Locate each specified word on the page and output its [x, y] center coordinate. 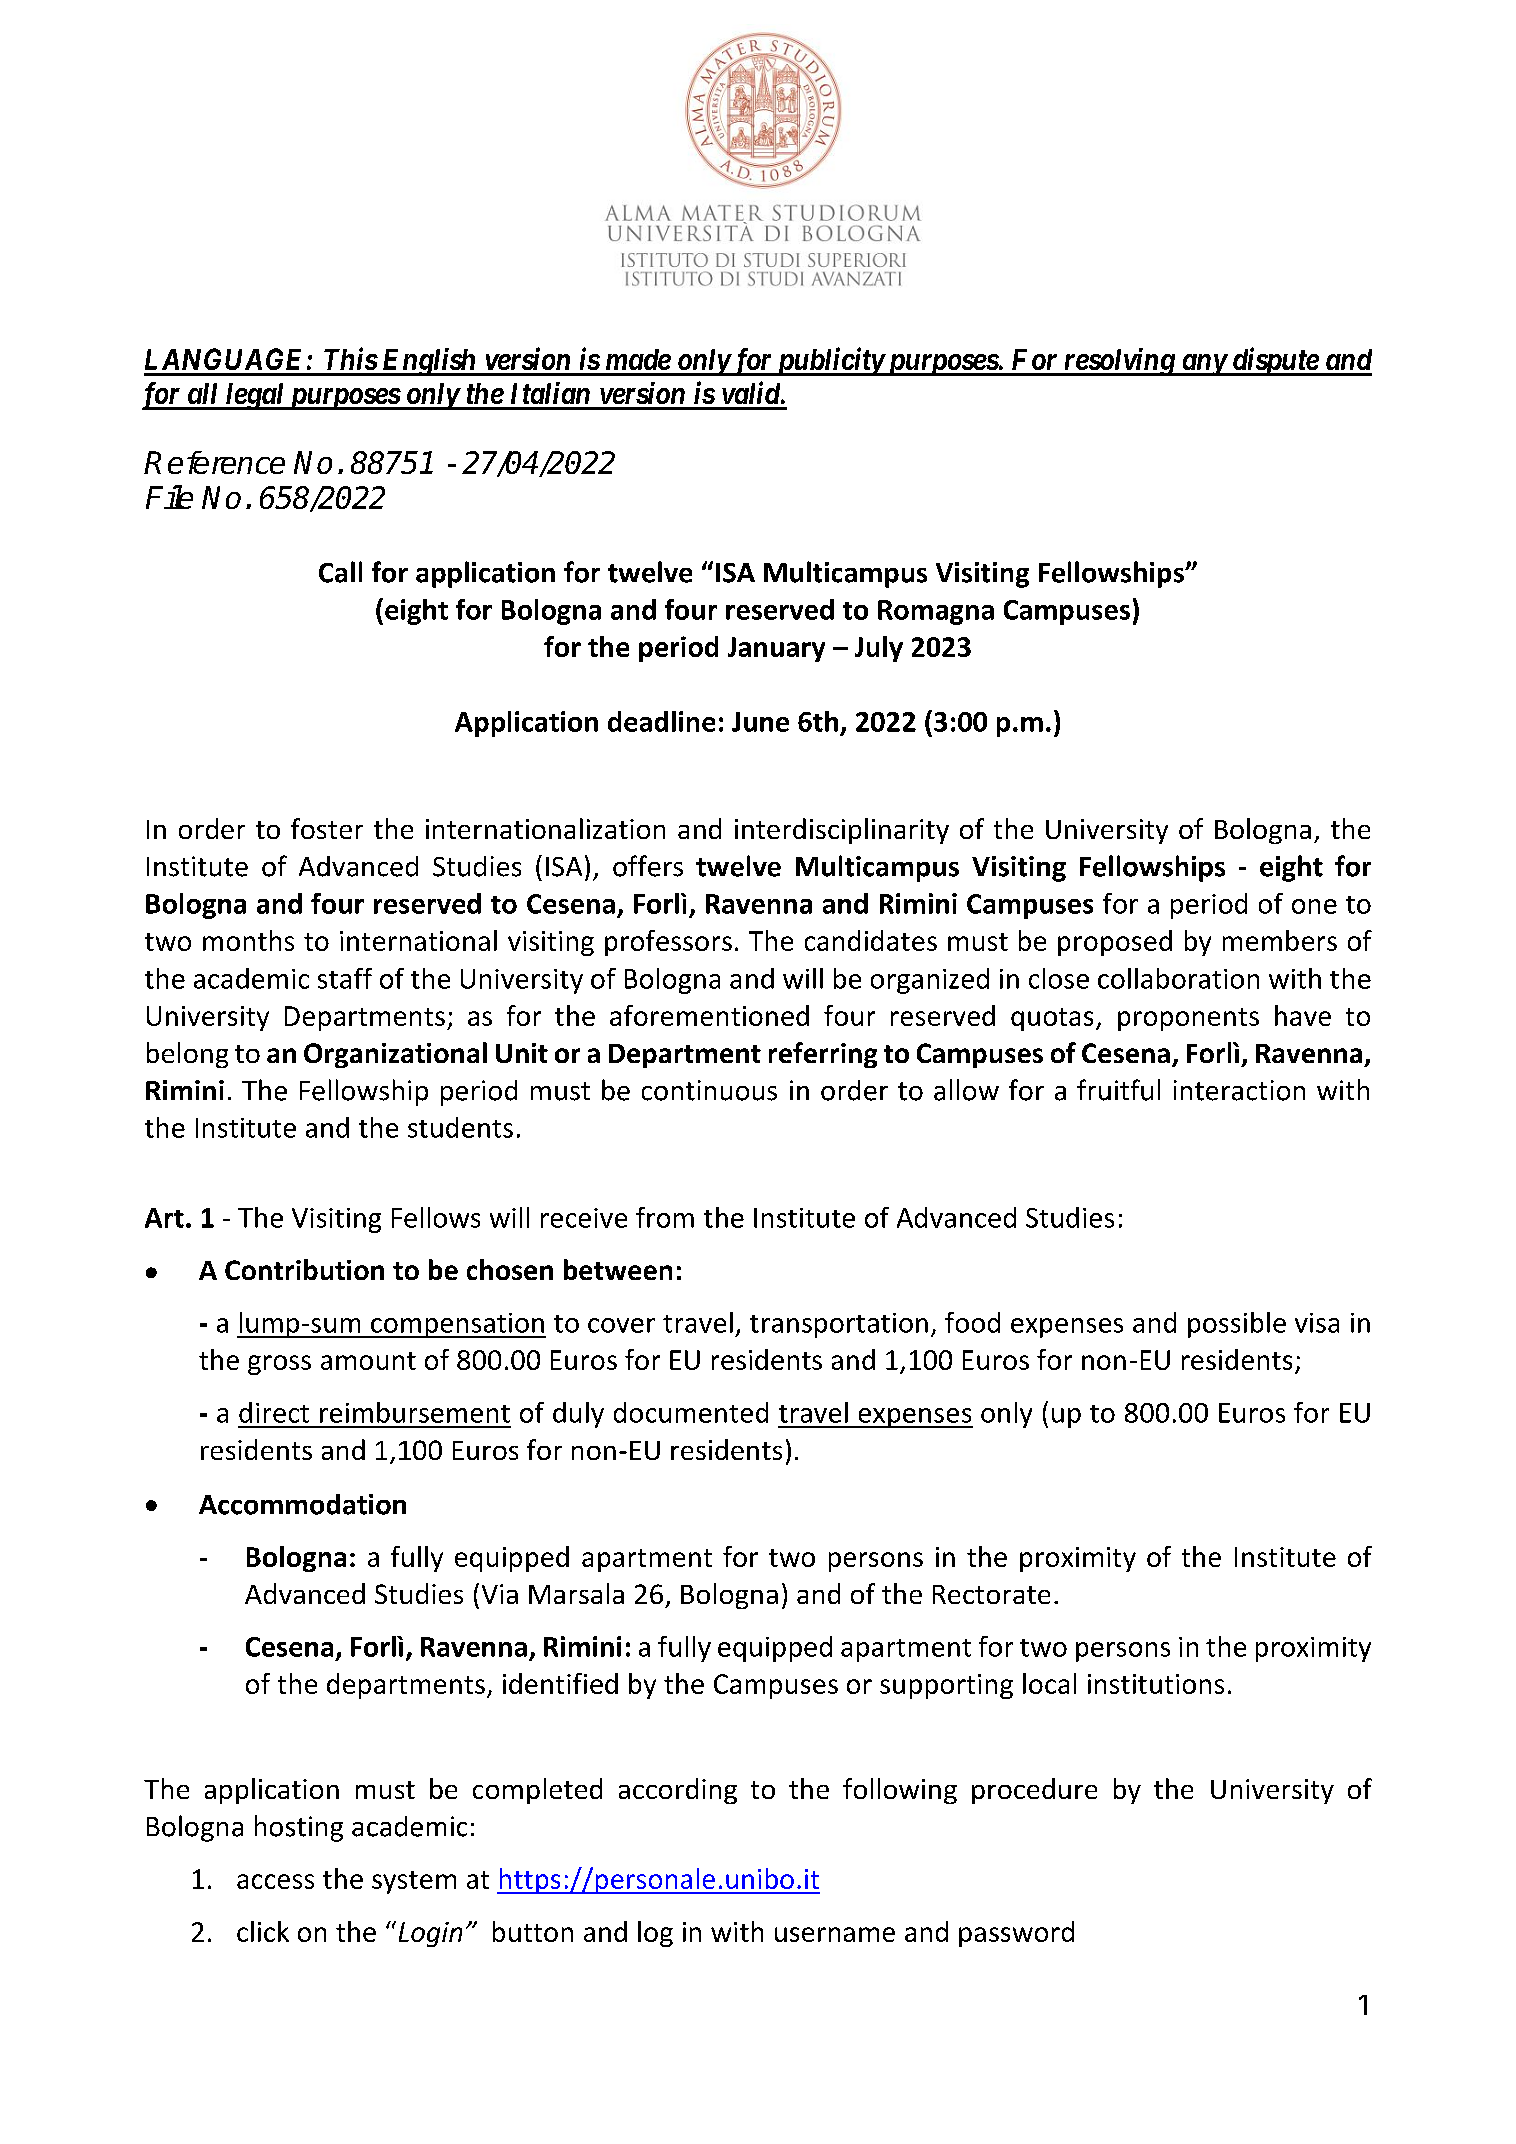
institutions [1156, 1684]
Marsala [576, 1593]
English [429, 362]
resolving [1118, 362]
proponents [1188, 1019]
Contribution [304, 1269]
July [879, 649]
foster [327, 828]
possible [1237, 1325]
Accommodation [302, 1504]
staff [345, 978]
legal [255, 396]
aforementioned [709, 1015]
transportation [839, 1325]
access [275, 1881]
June [760, 722]
